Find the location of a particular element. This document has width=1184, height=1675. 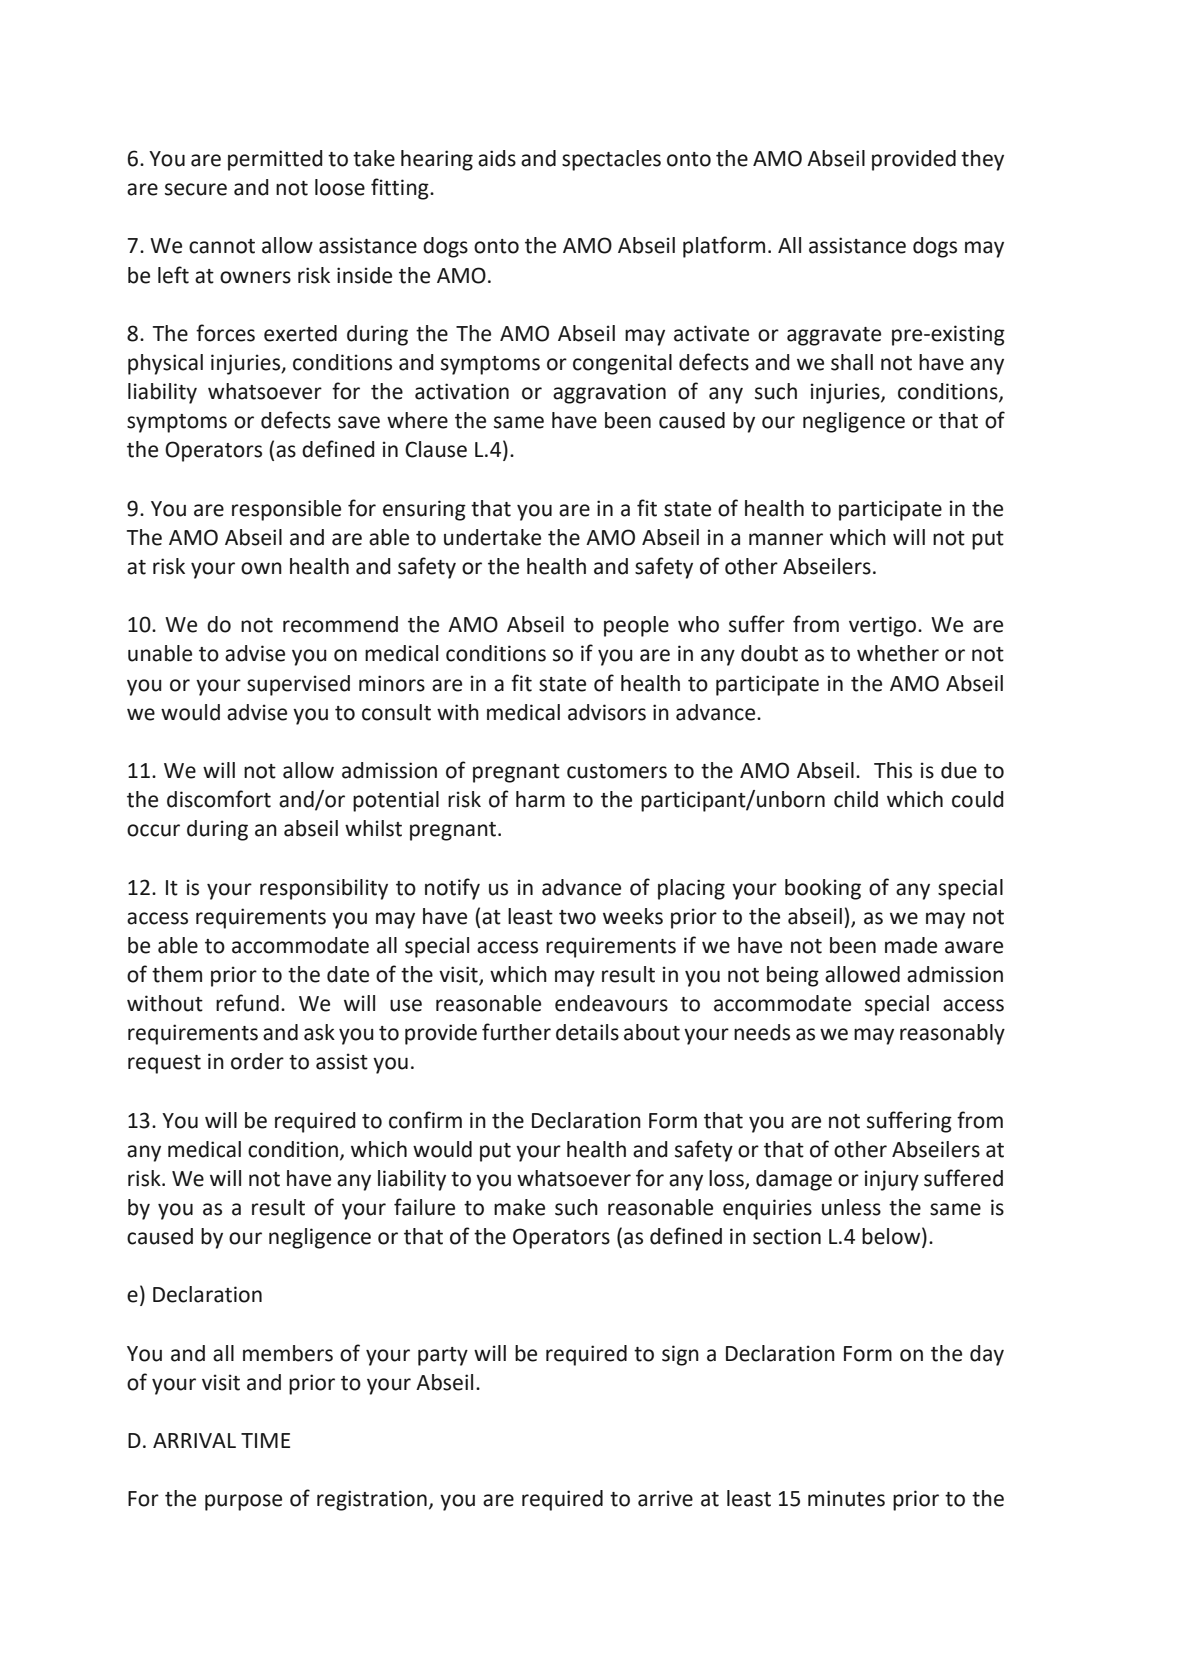

child is located at coordinates (856, 799).
